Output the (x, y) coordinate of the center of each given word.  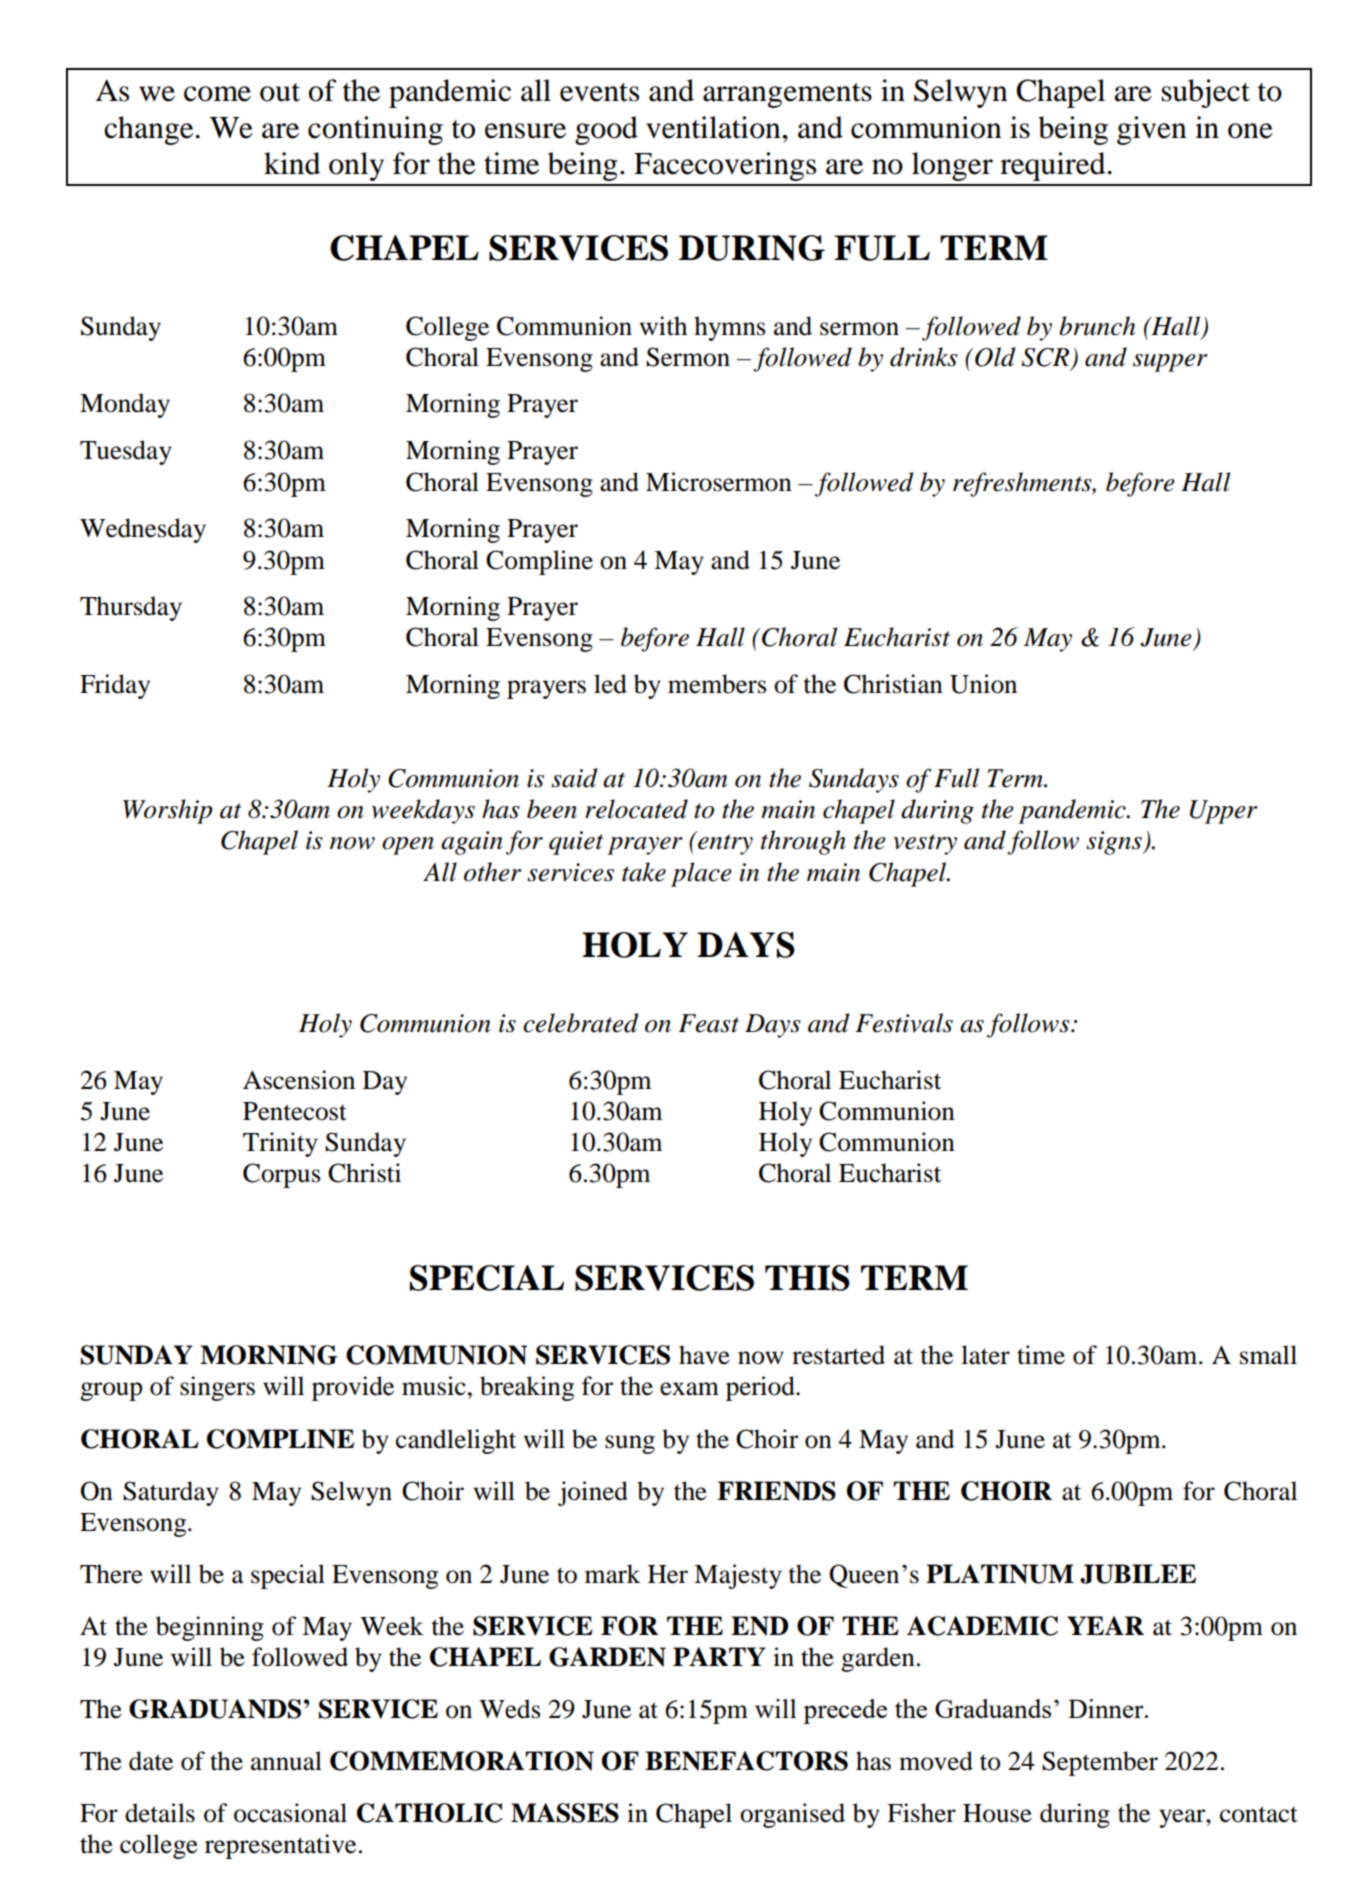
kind (292, 163)
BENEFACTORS (746, 1761)
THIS (807, 1278)
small (1268, 1355)
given (1152, 130)
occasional (290, 1813)
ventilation (714, 127)
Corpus (281, 1175)
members (717, 684)
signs (1115, 843)
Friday (115, 686)
